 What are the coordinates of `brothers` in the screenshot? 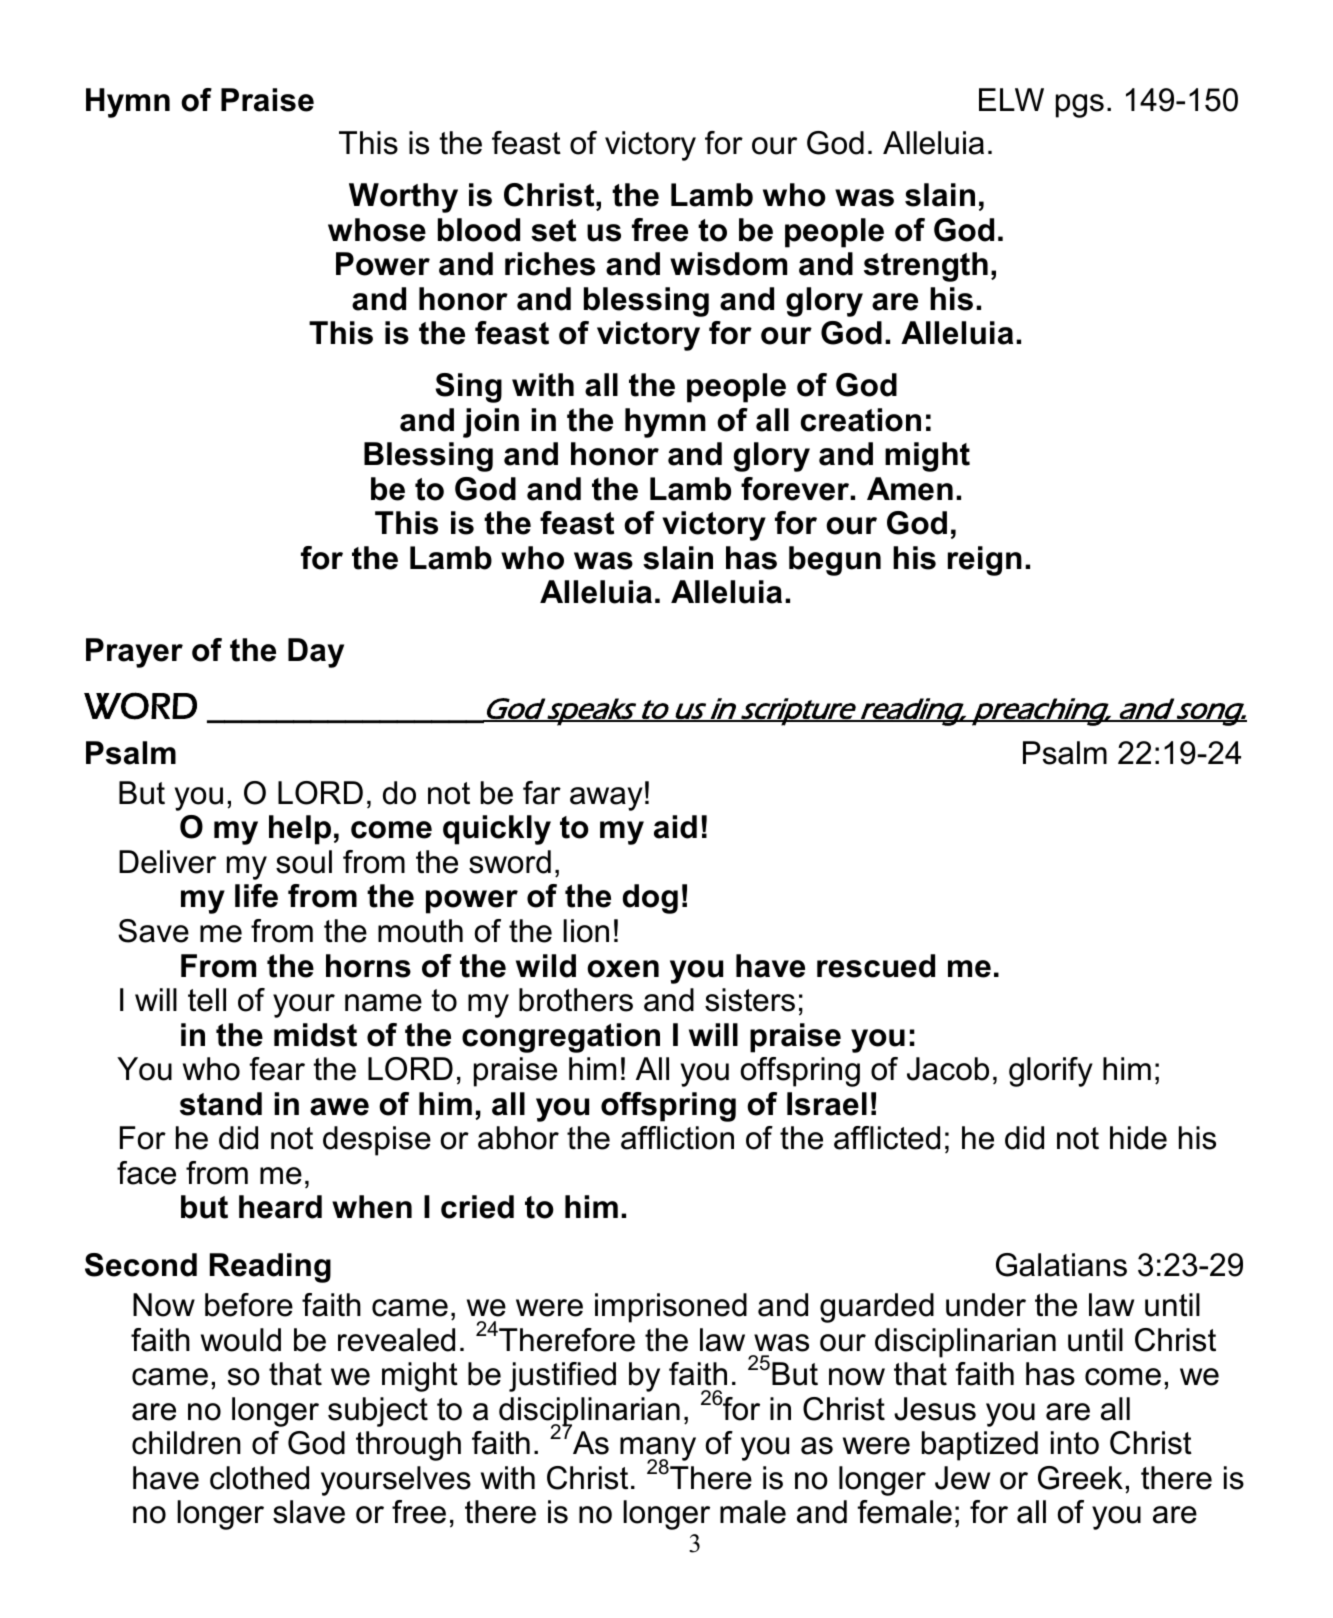 It's located at (576, 1000).
